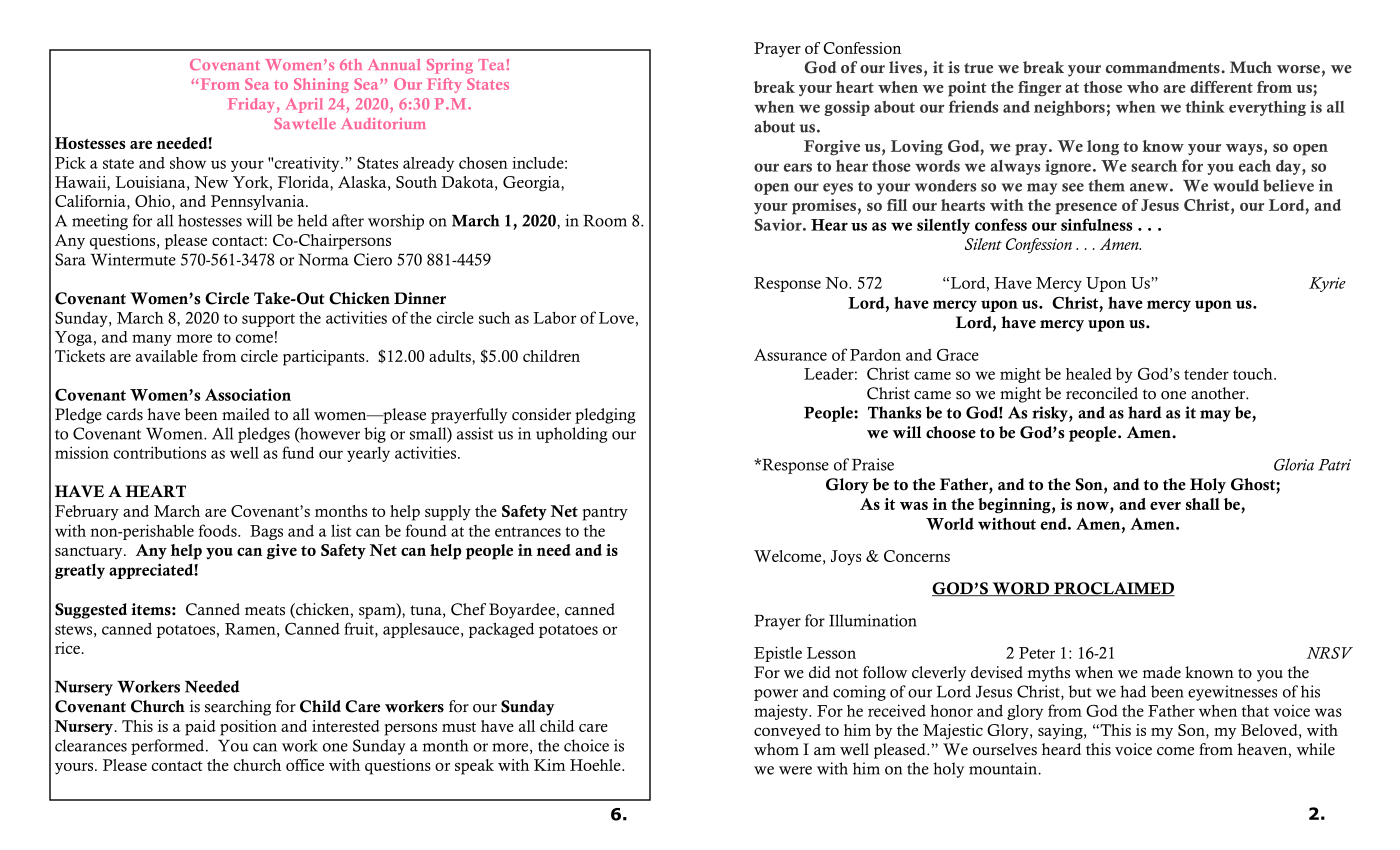  Describe the element at coordinates (251, 105) in the page. I see `Friday` at that location.
